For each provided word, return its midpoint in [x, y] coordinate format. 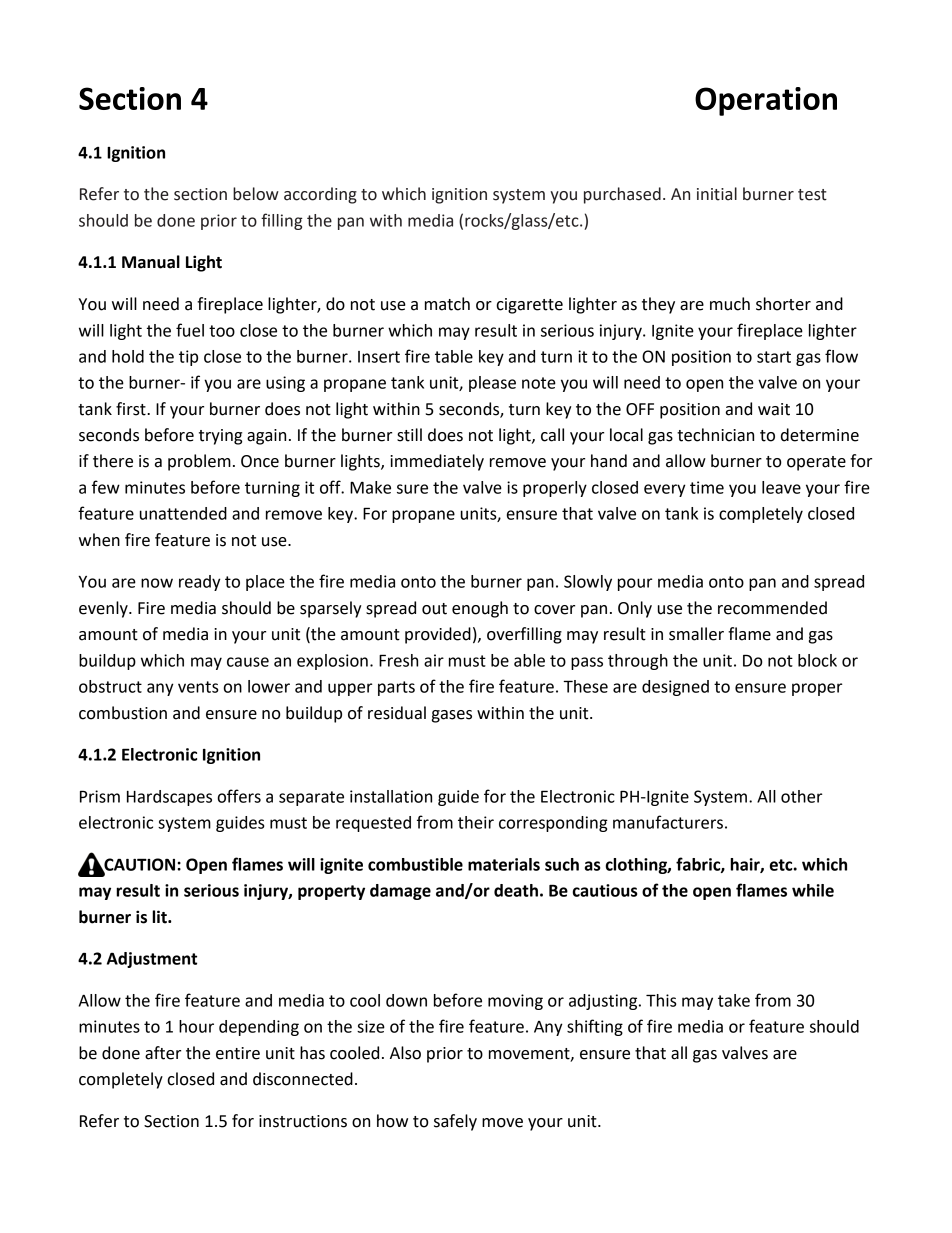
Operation [766, 101]
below [256, 194]
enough [480, 609]
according [320, 195]
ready [200, 583]
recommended [772, 608]
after [163, 1053]
